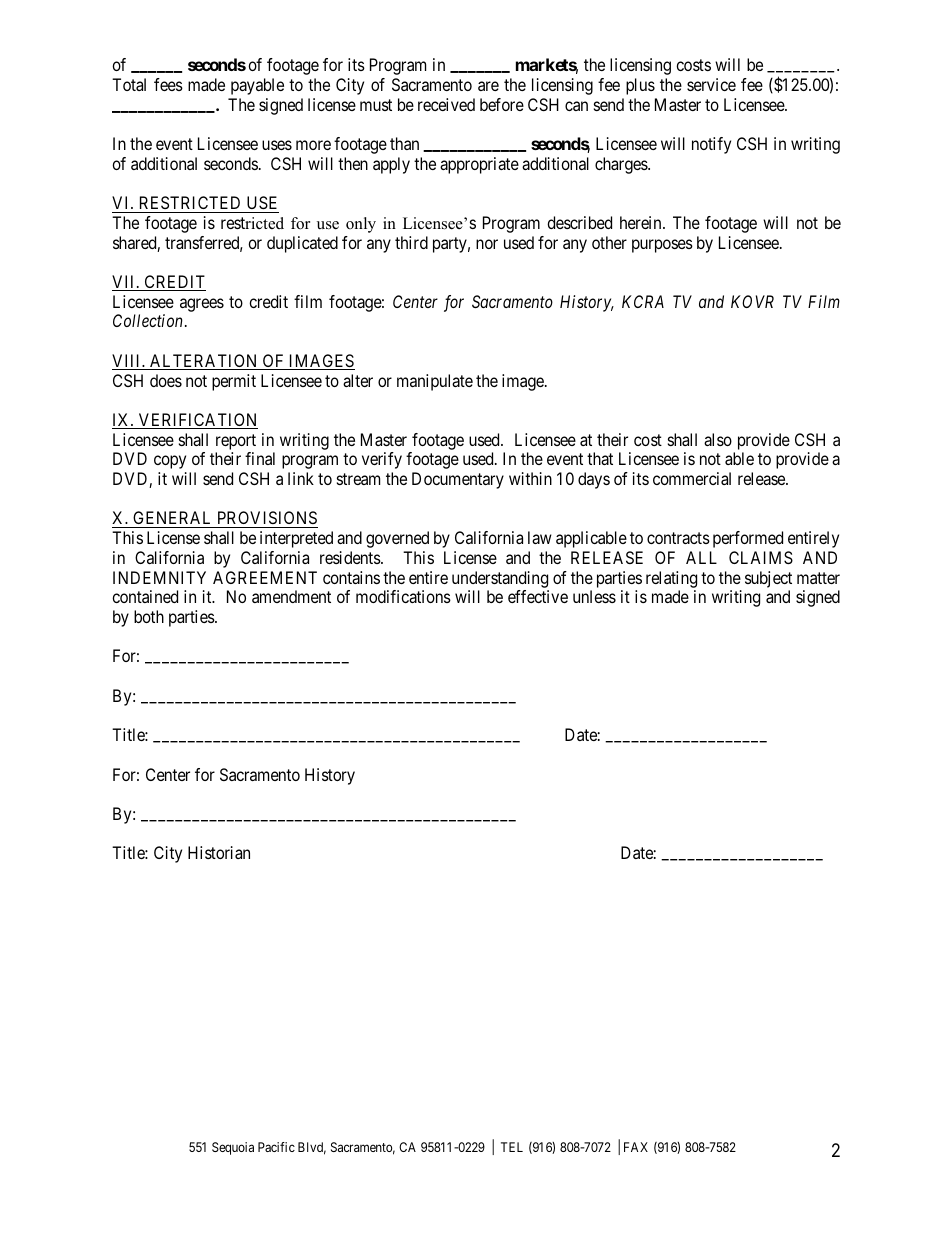  What do you see at coordinates (512, 1147) in the page?
I see `TEL` at bounding box center [512, 1147].
